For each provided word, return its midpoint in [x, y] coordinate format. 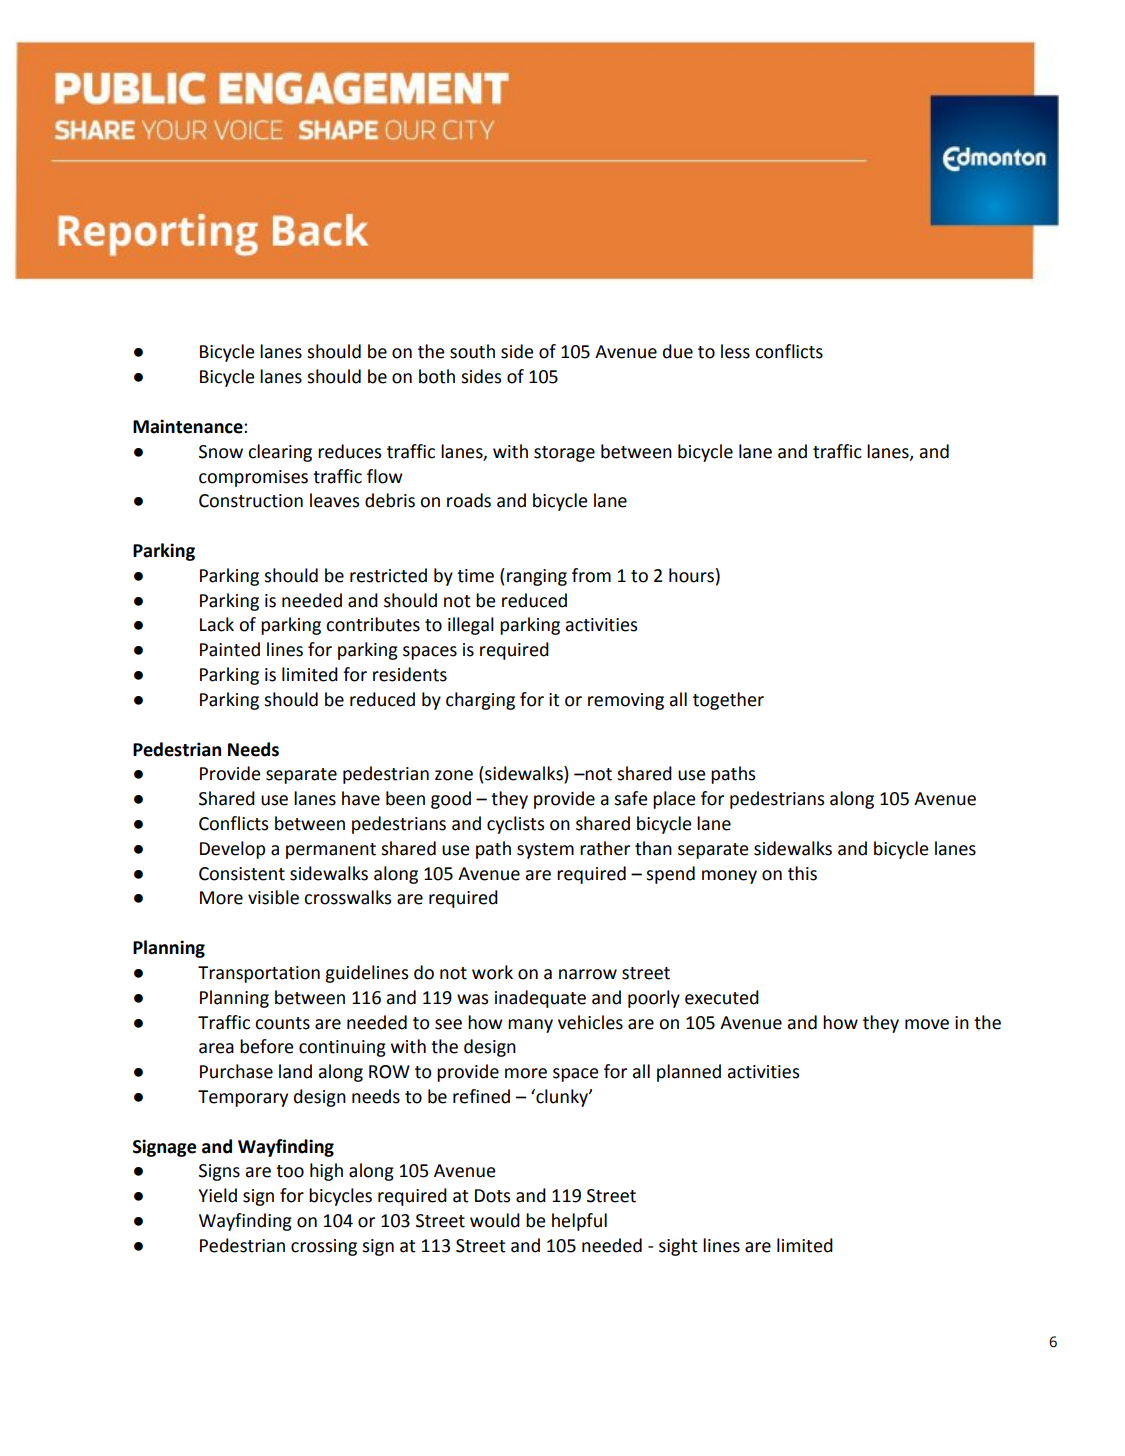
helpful [579, 1222]
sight [678, 1247]
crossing [324, 1247]
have [361, 798]
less [735, 351]
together [728, 701]
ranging [537, 577]
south [472, 351]
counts [282, 1023]
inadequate [540, 999]
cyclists [515, 825]
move [927, 1024]
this [802, 873]
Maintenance [189, 426]
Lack [217, 624]
